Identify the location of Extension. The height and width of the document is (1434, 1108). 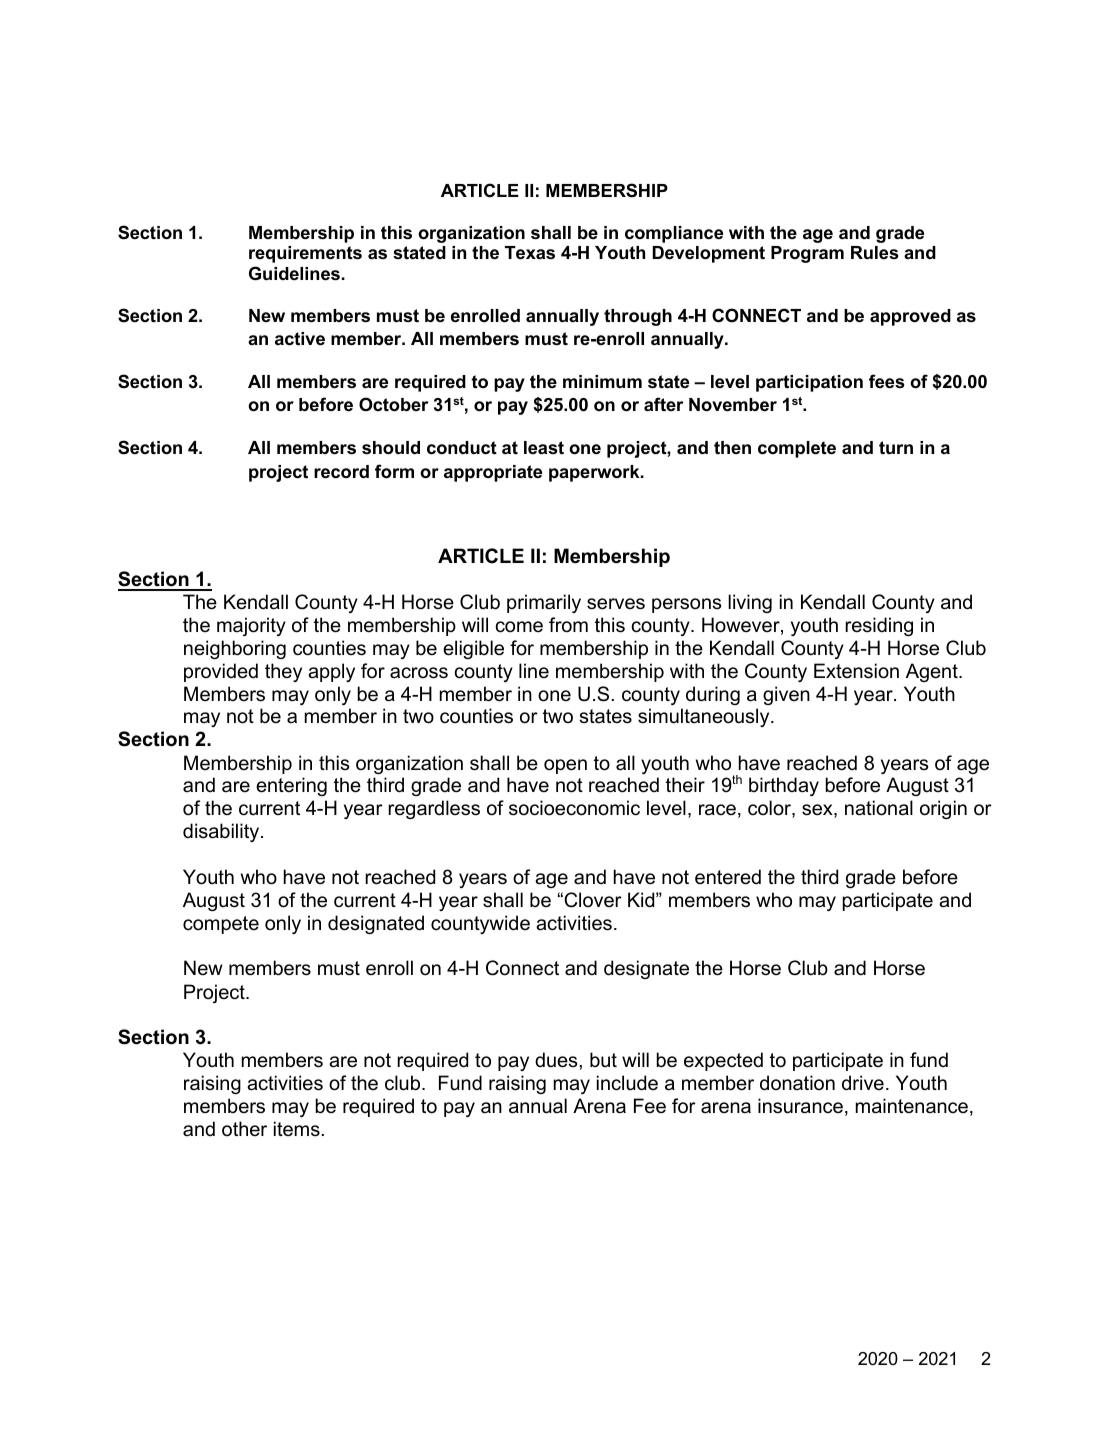
(856, 671).
